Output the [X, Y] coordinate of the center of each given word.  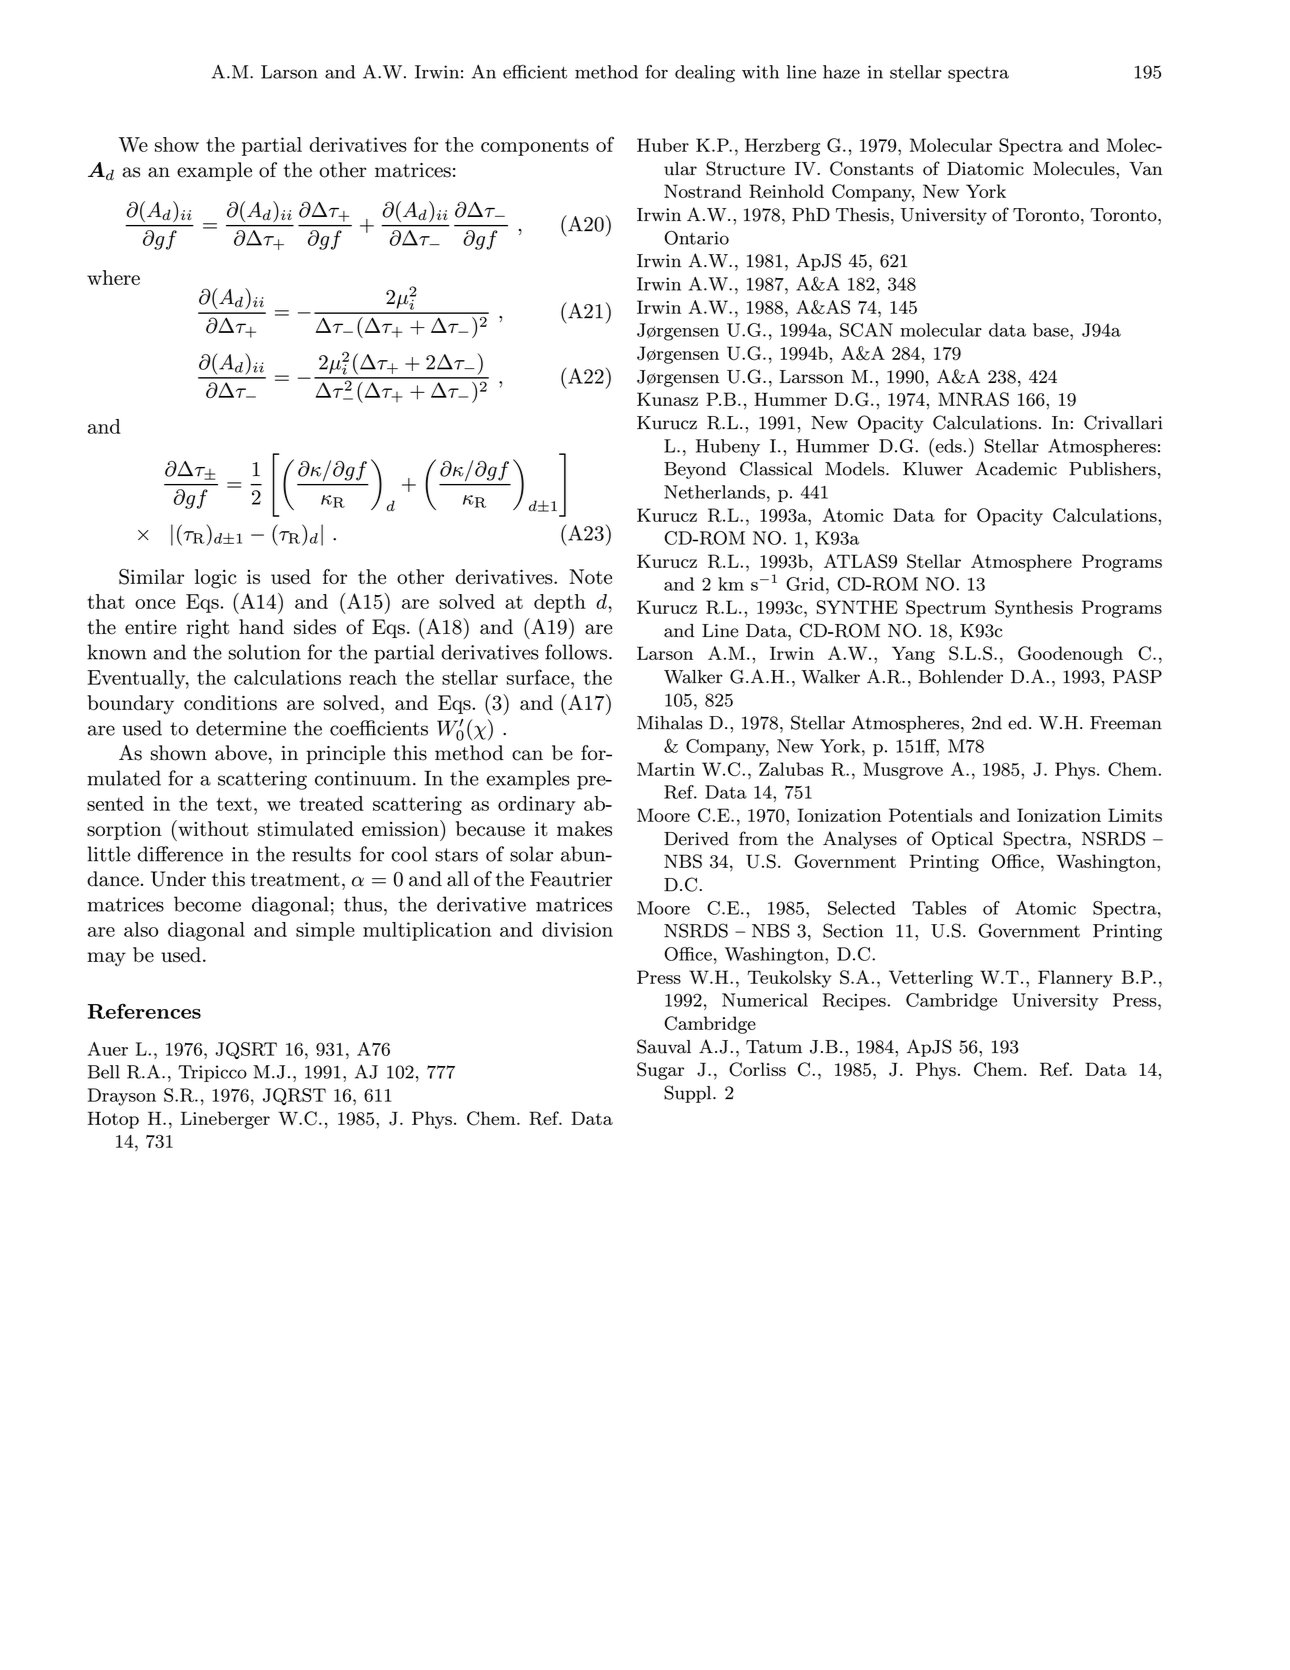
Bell [104, 1072]
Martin [666, 769]
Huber [663, 145]
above [241, 753]
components [535, 147]
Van [1145, 169]
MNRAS [973, 399]
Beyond [695, 470]
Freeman [1126, 723]
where [113, 277]
